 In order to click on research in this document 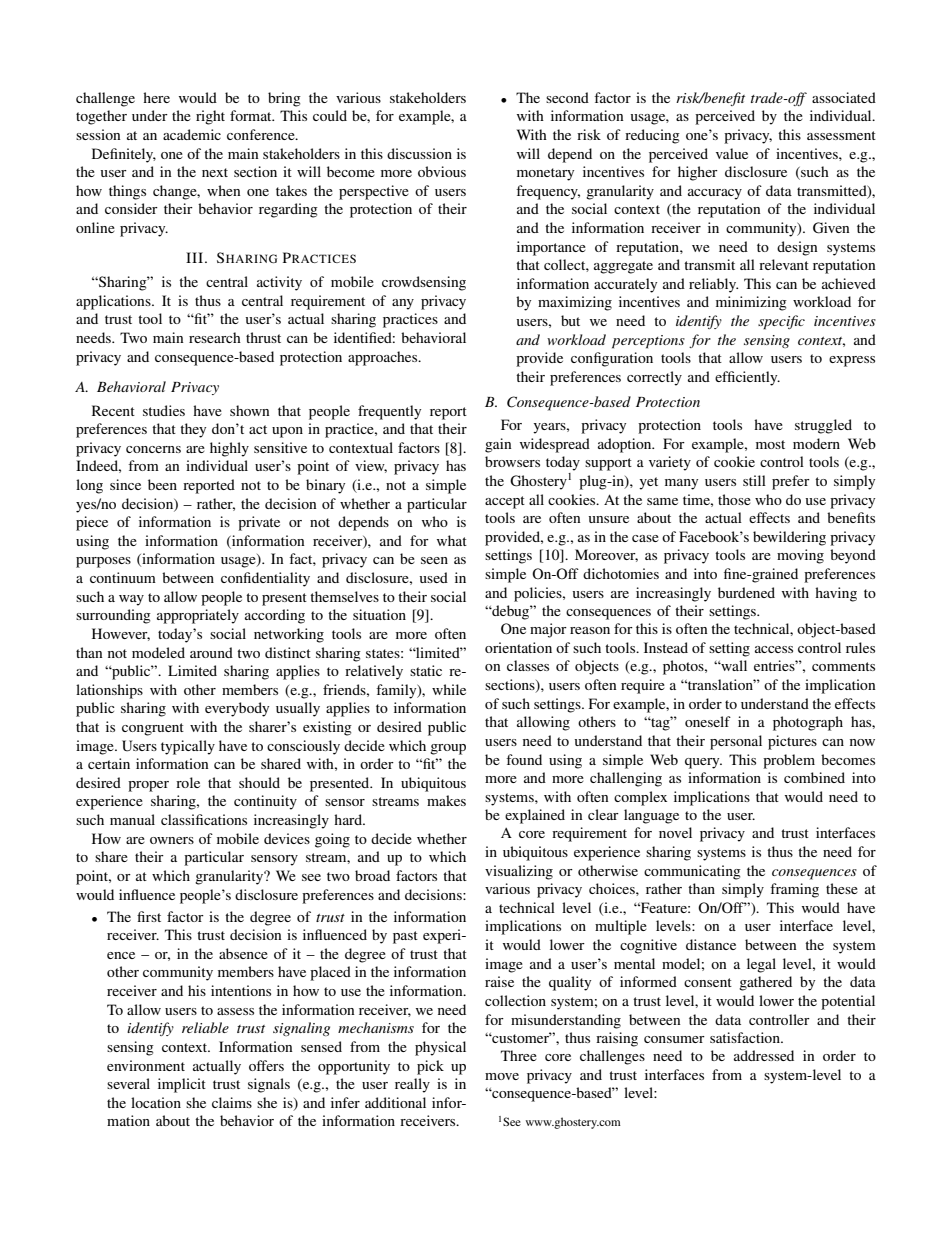, I will do `click(215, 337)`.
